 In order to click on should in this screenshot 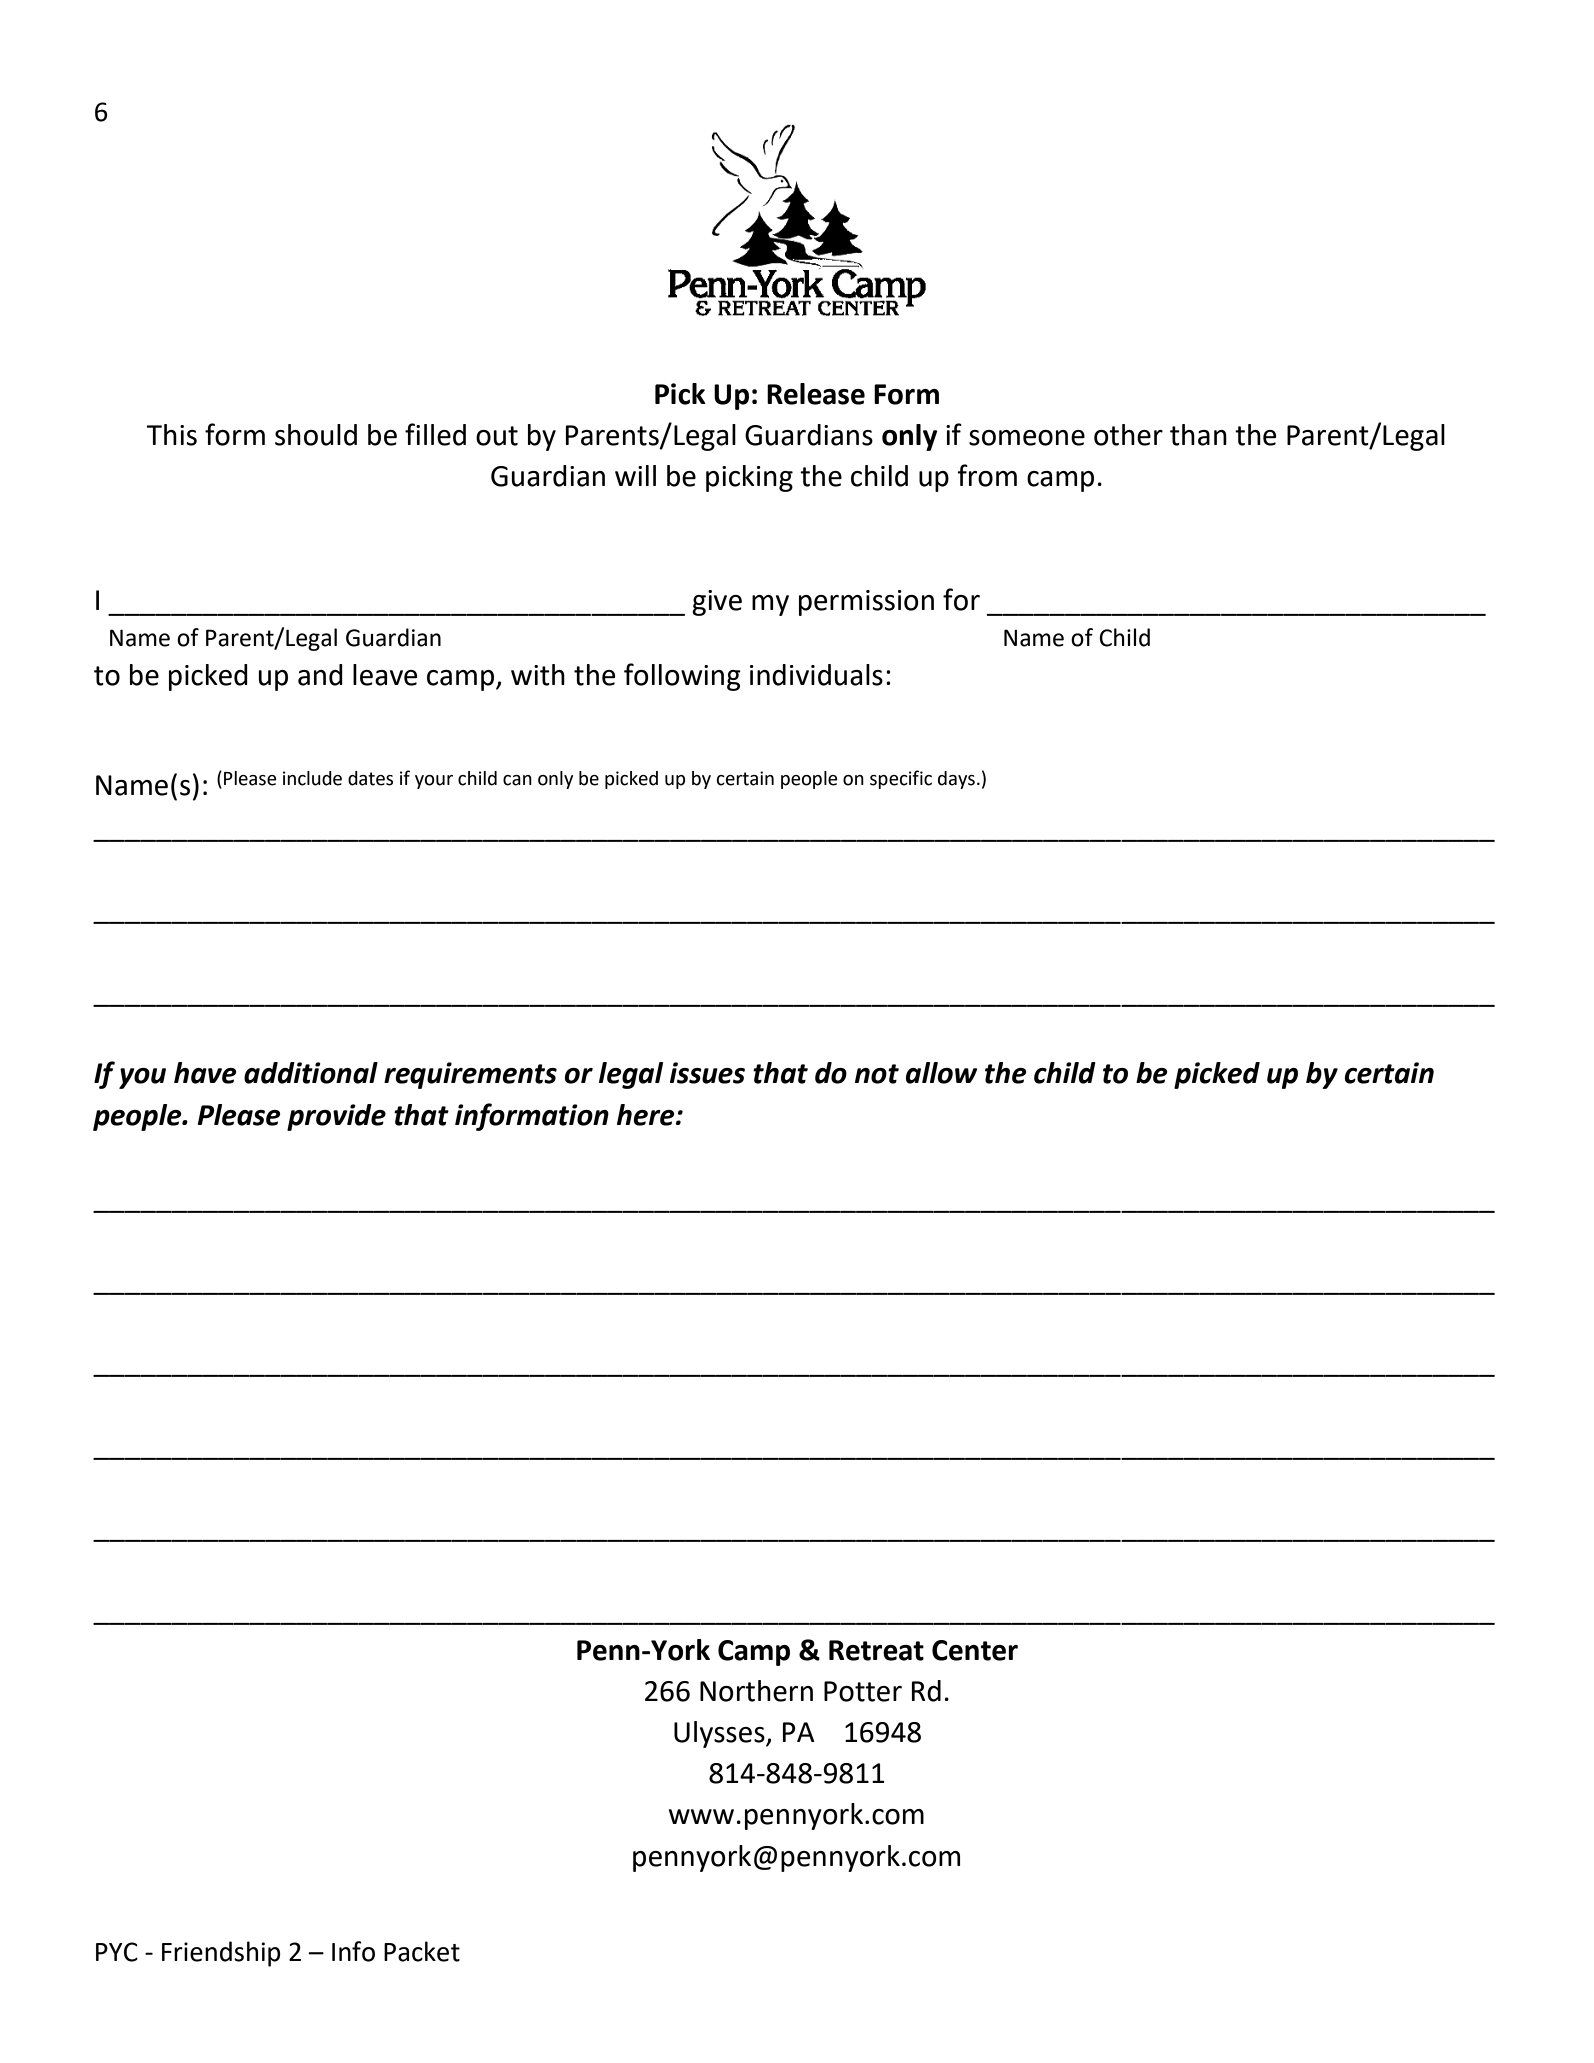, I will do `click(316, 435)`.
